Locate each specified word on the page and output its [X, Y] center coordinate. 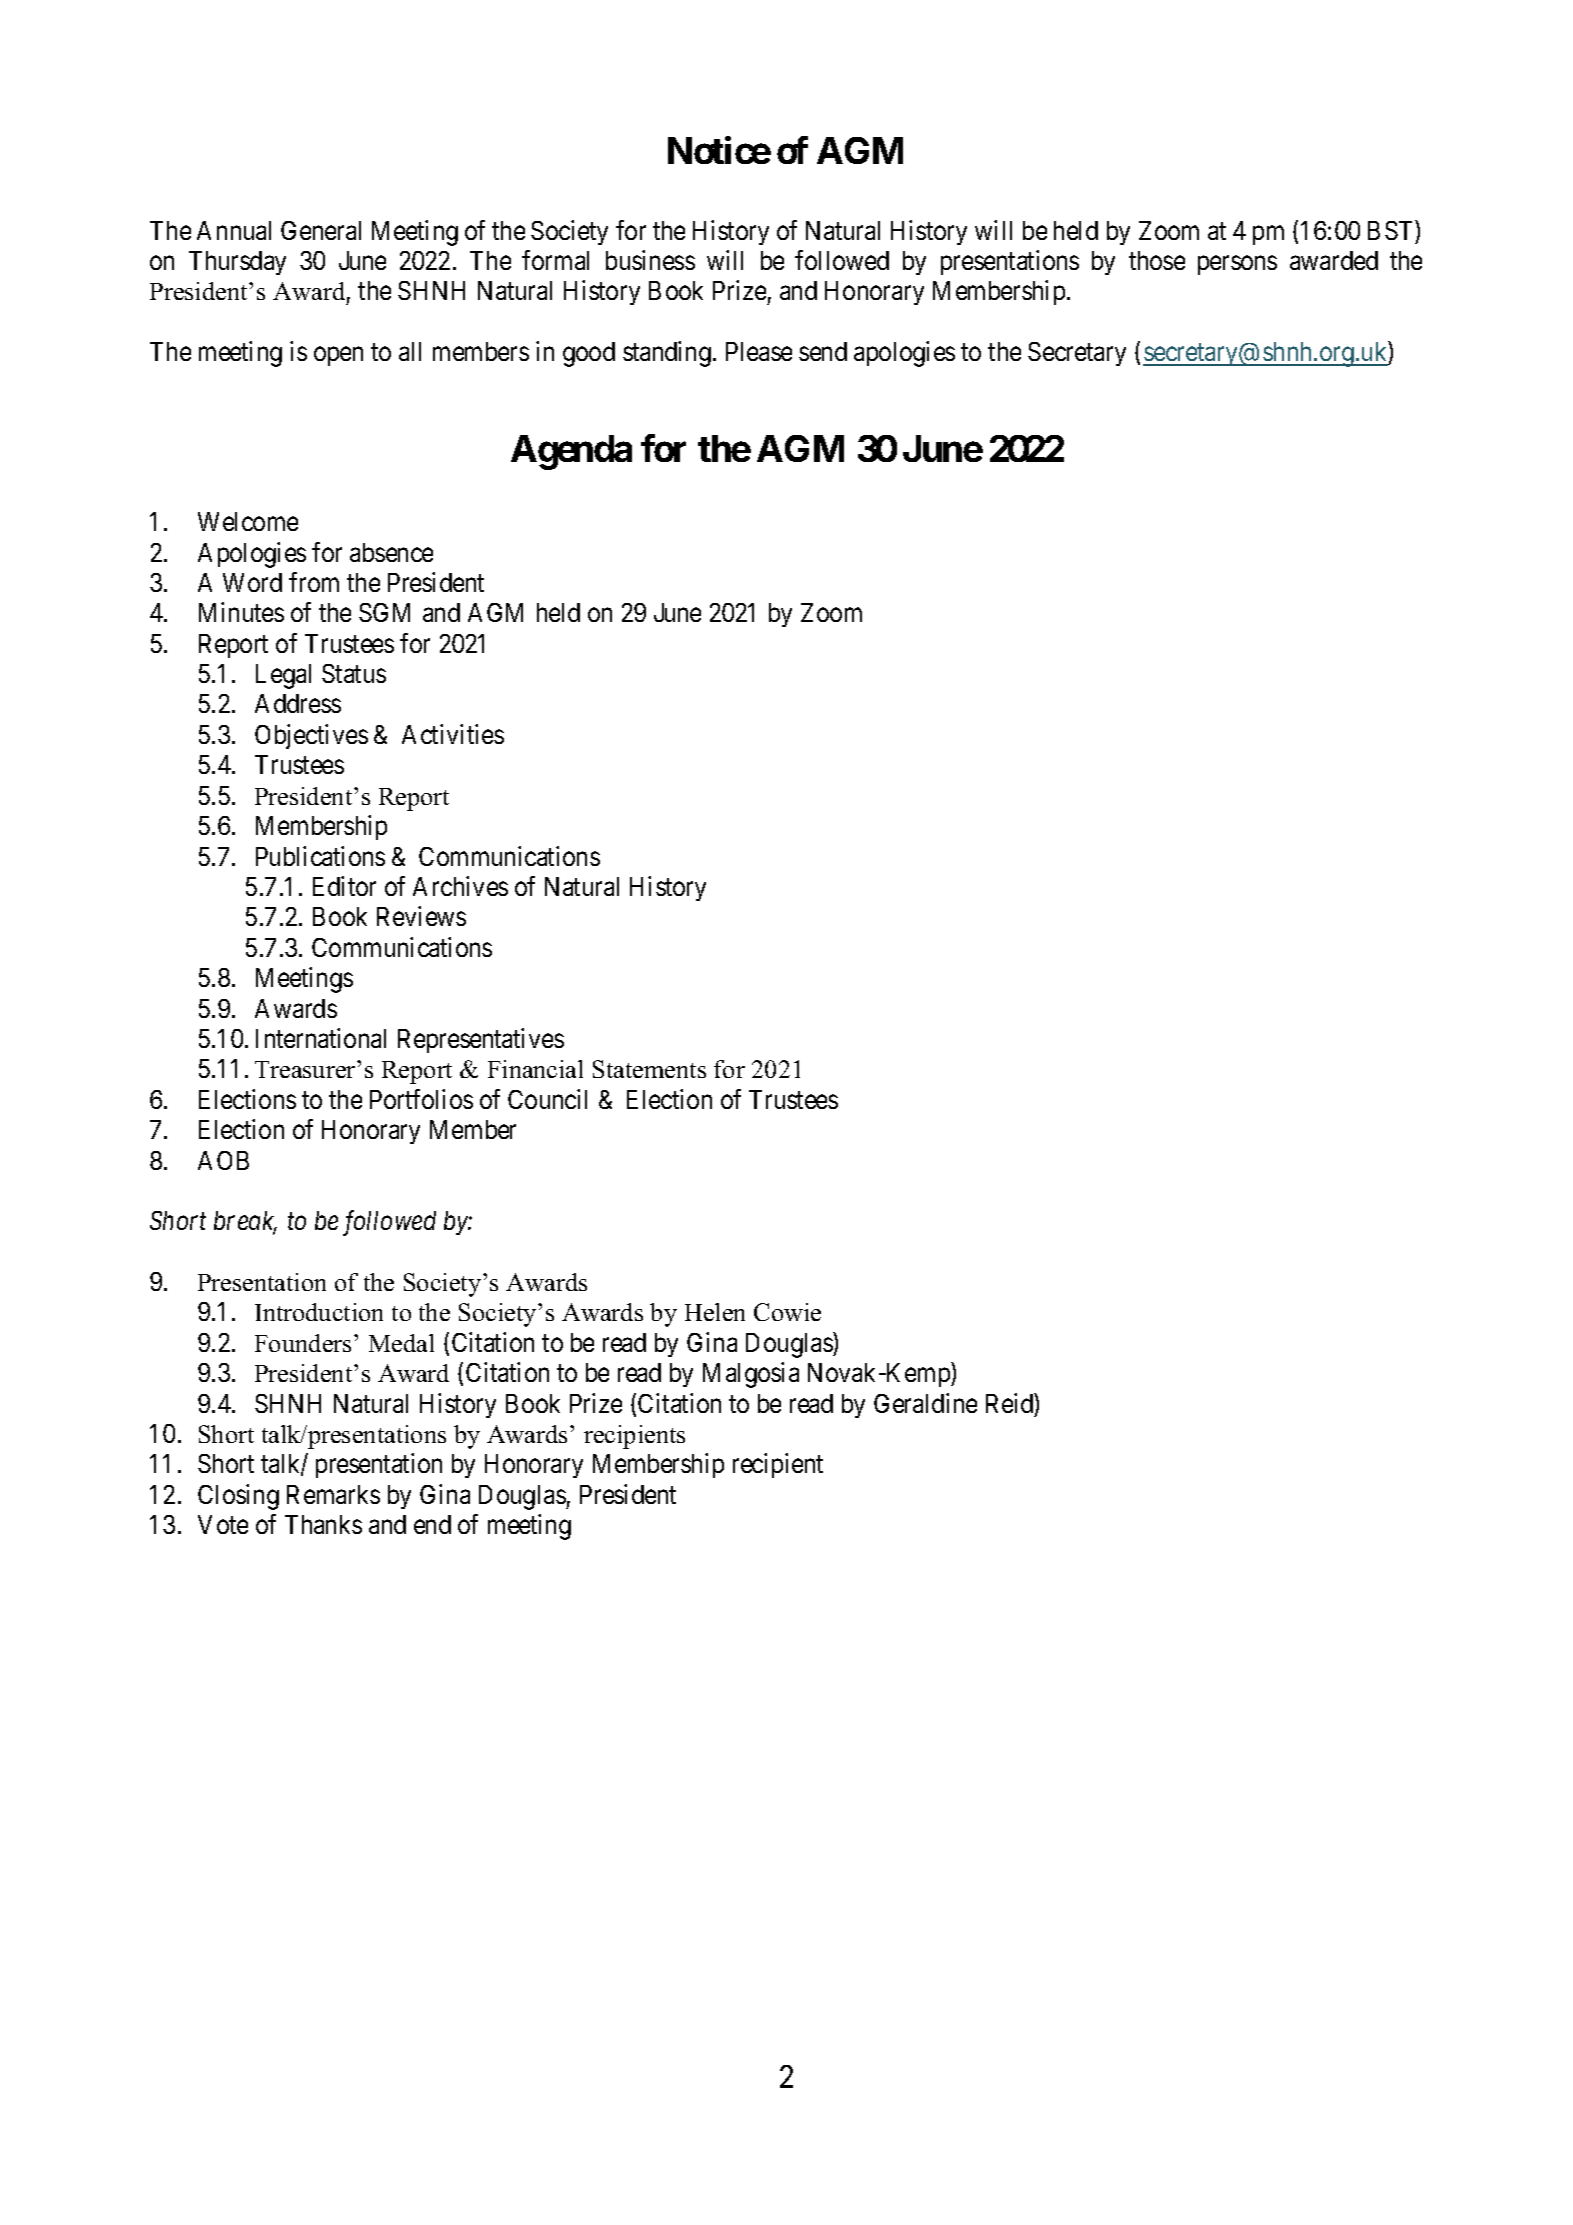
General [321, 230]
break [245, 1222]
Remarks [333, 1494]
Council [547, 1099]
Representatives [481, 1040]
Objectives [311, 736]
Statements [649, 1069]
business [650, 260]
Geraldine [925, 1403]
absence [391, 552]
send [823, 351]
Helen [715, 1312]
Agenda [571, 452]
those [1157, 260]
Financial [535, 1069]
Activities [453, 734]
